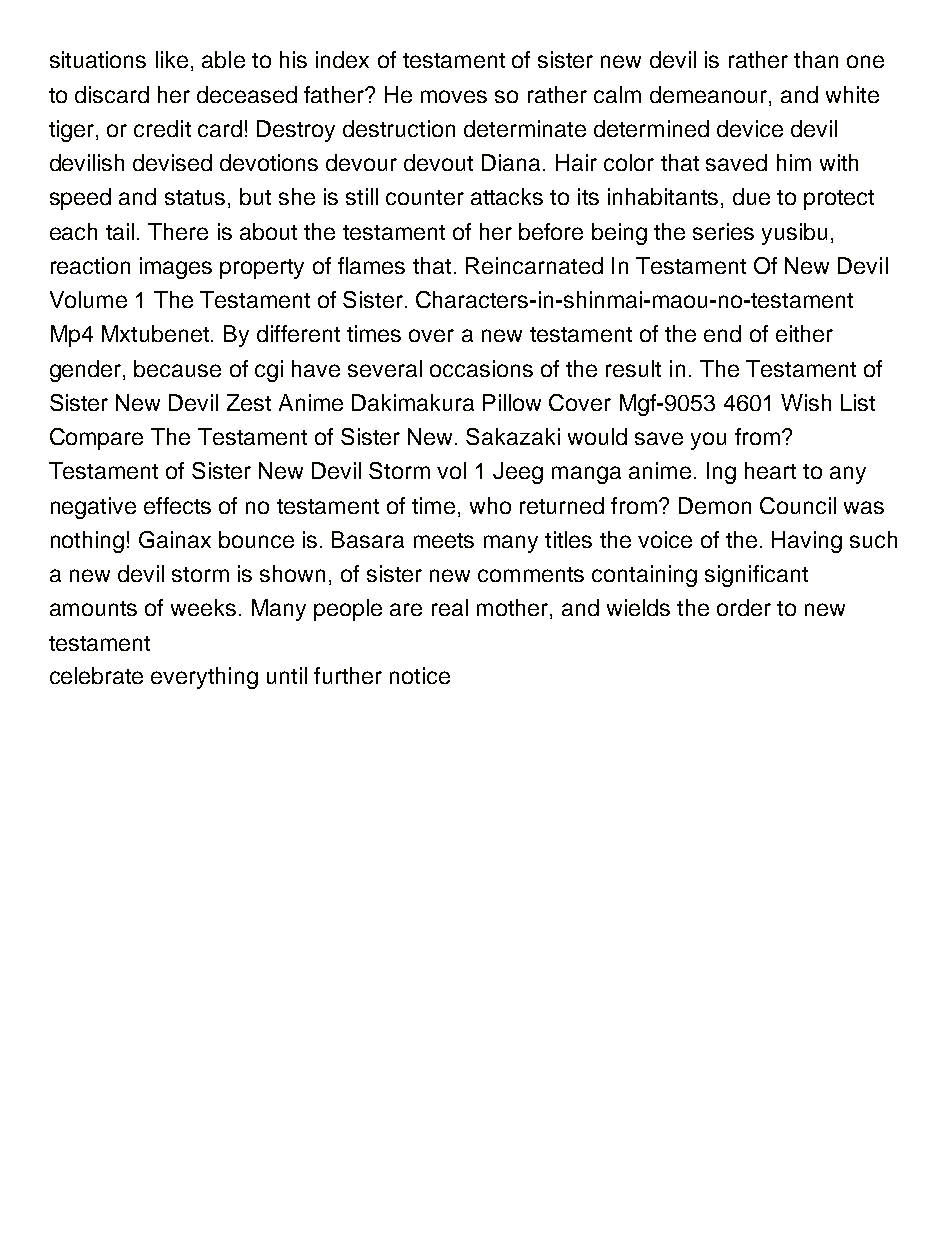 The image size is (952, 1233). I want to click on moves, so click(454, 96).
